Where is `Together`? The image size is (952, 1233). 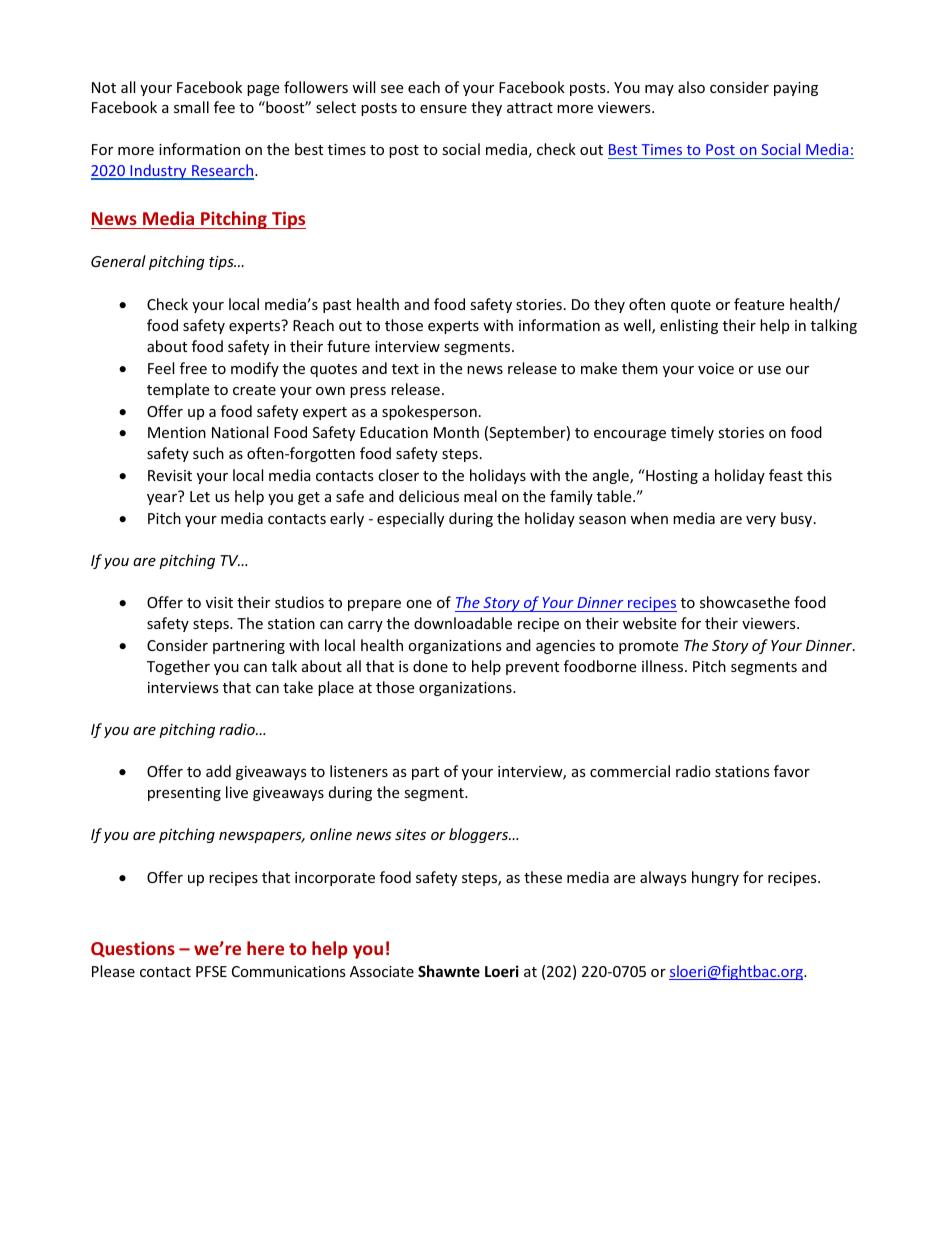 Together is located at coordinates (178, 667).
